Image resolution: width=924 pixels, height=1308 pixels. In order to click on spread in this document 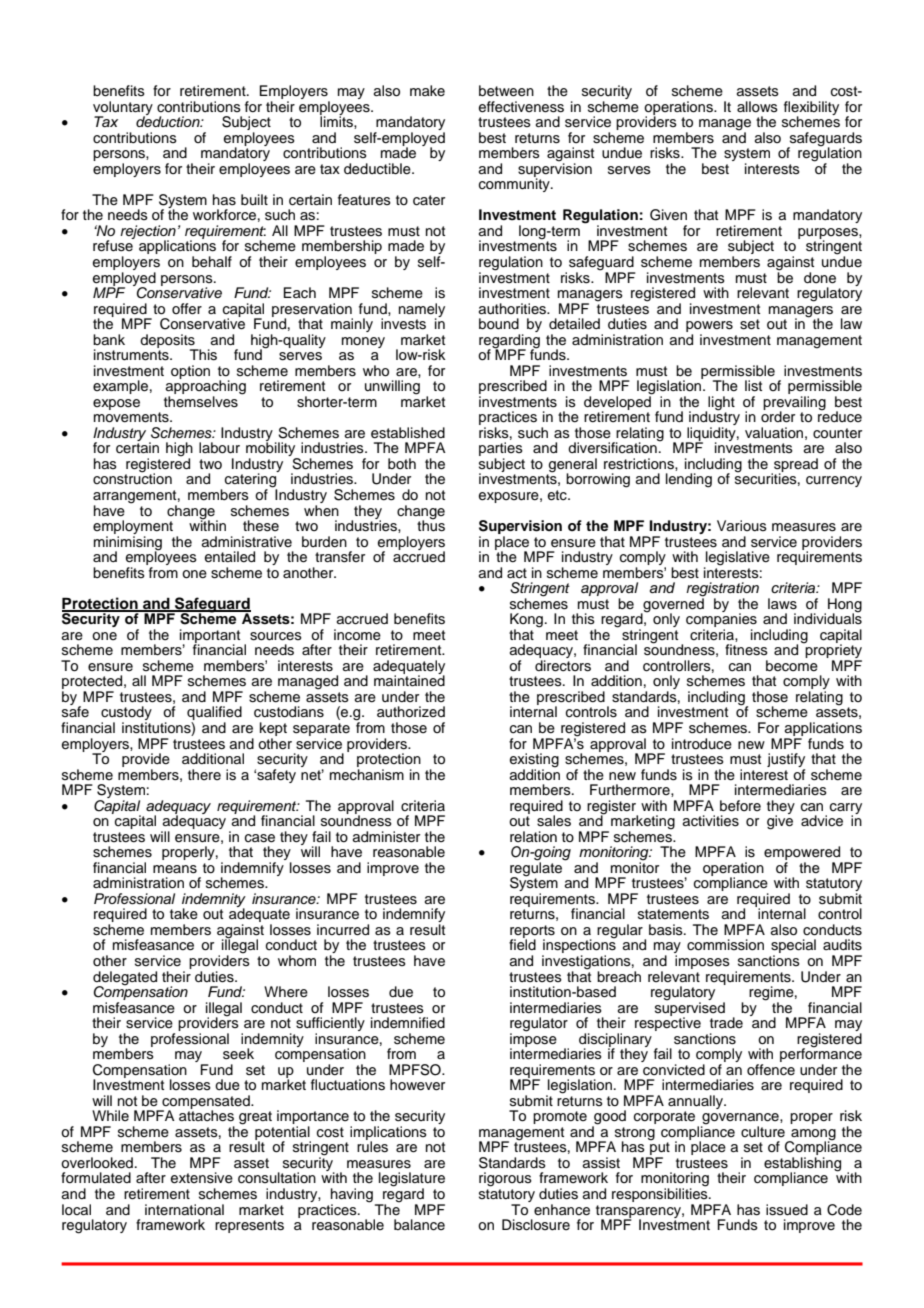, I will do `click(795, 466)`.
